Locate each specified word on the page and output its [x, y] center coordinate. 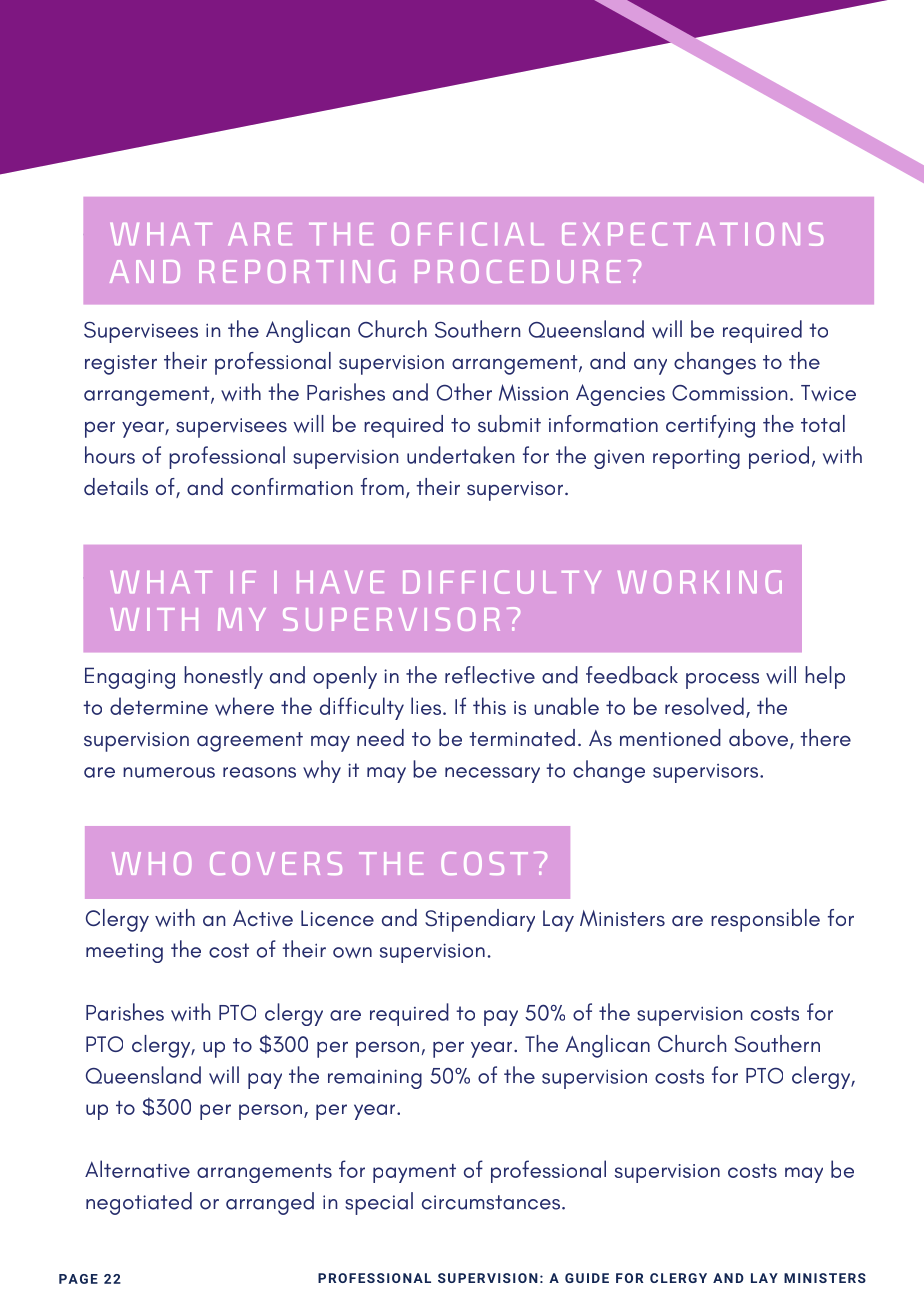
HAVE [340, 582]
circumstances [491, 1202]
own [352, 953]
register [121, 365]
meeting [124, 953]
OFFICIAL [467, 234]
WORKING [700, 582]
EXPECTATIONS [692, 234]
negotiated [139, 1203]
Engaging [130, 678]
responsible [765, 920]
